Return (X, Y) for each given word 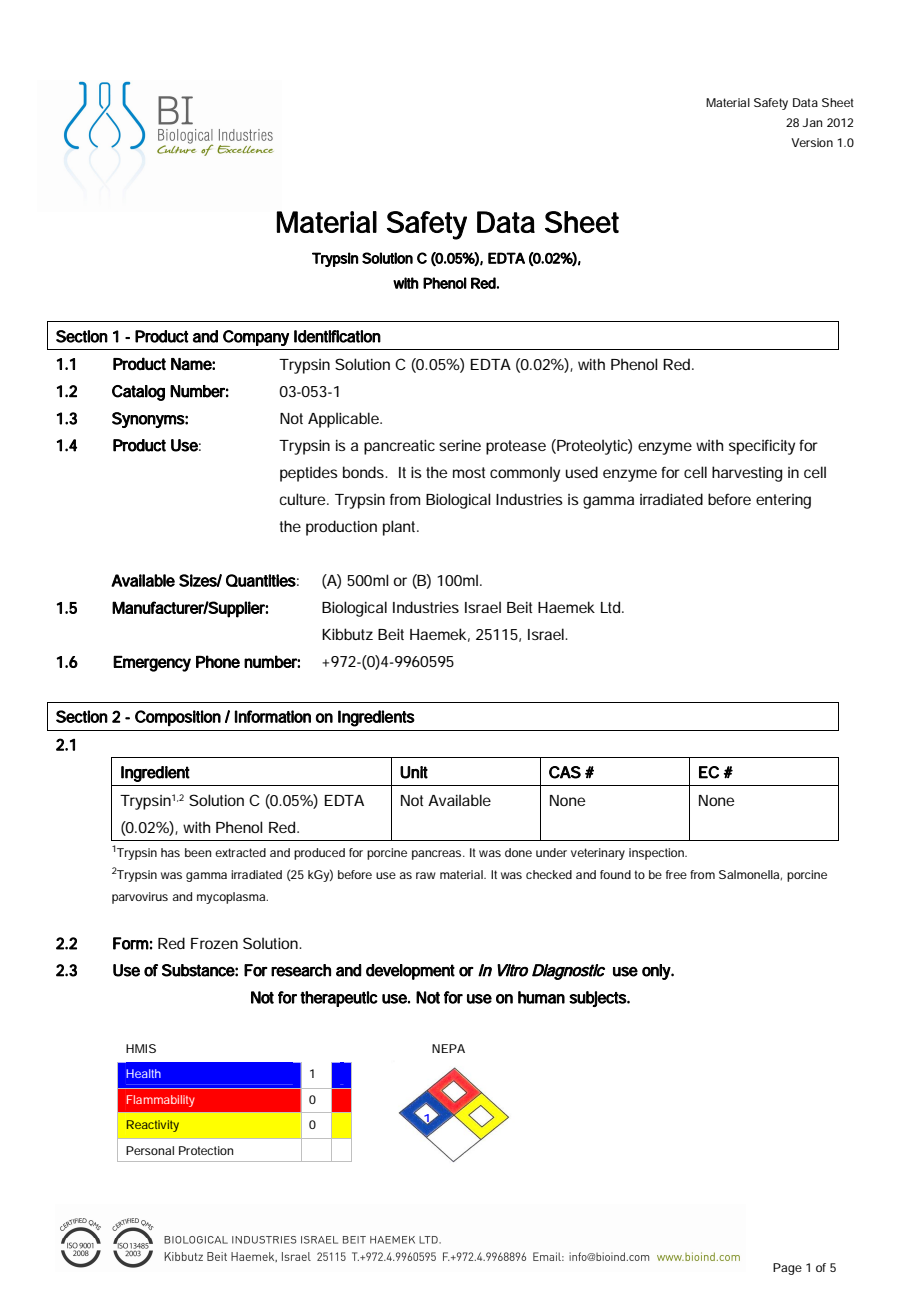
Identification (337, 336)
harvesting (747, 474)
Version (812, 142)
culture (304, 499)
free (676, 874)
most (469, 472)
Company (256, 338)
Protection (206, 1150)
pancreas (438, 855)
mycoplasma (232, 898)
